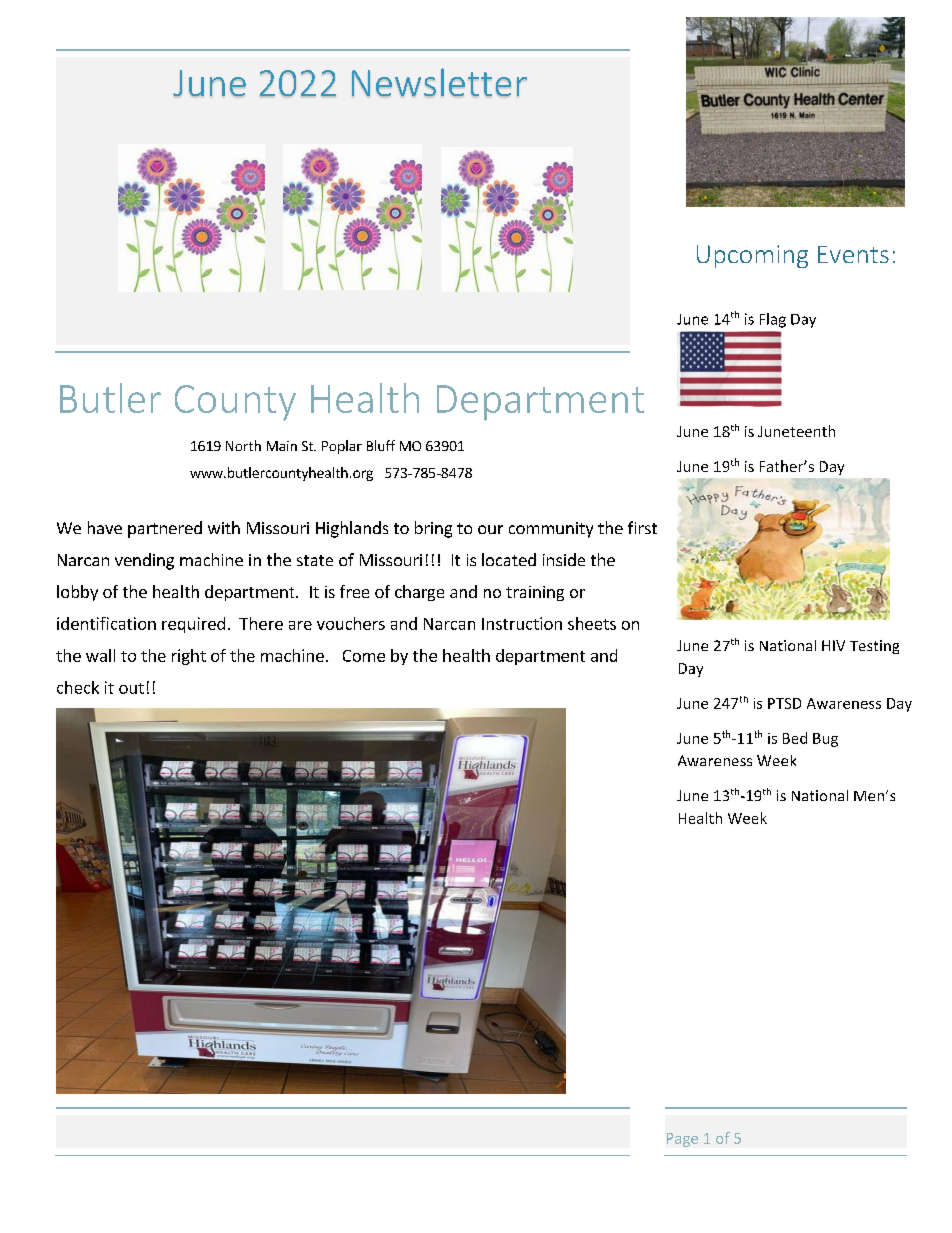 This page has height=1233, width=952. Describe the element at coordinates (439, 82) in the page. I see `Newsletter` at that location.
